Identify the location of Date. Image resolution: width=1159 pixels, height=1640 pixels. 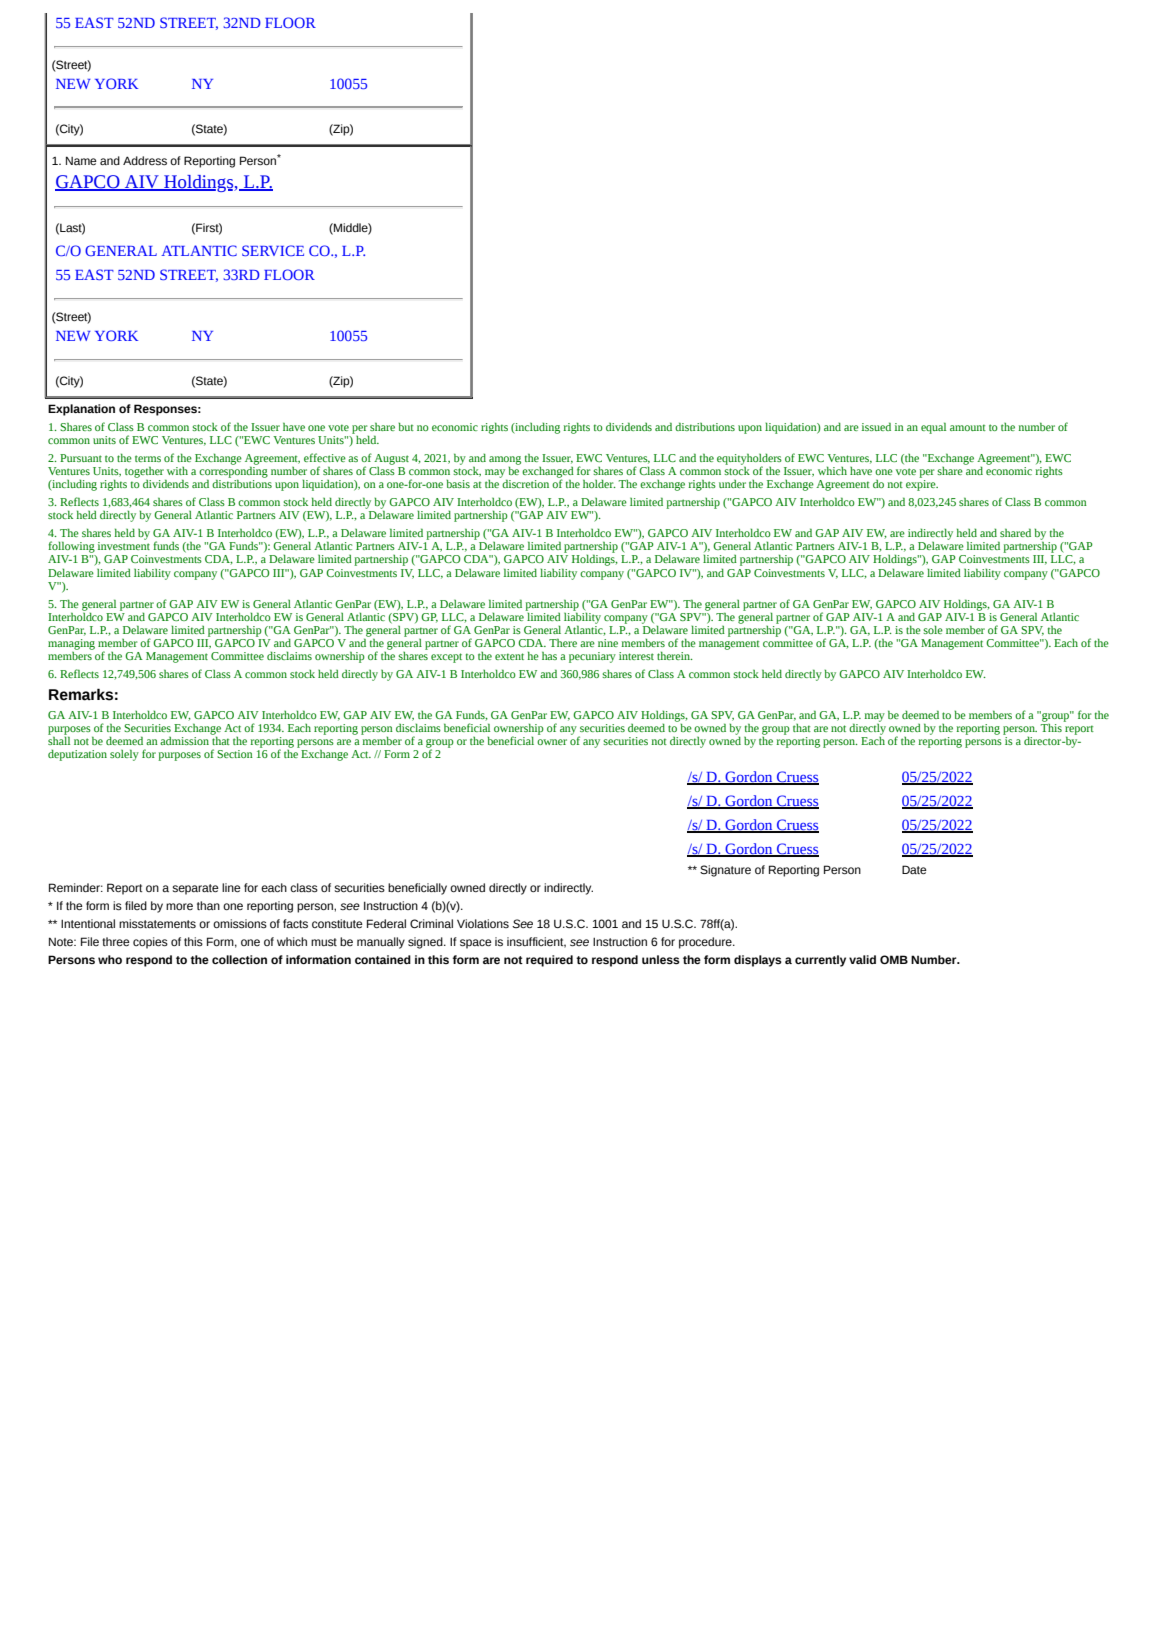
(914, 869).
